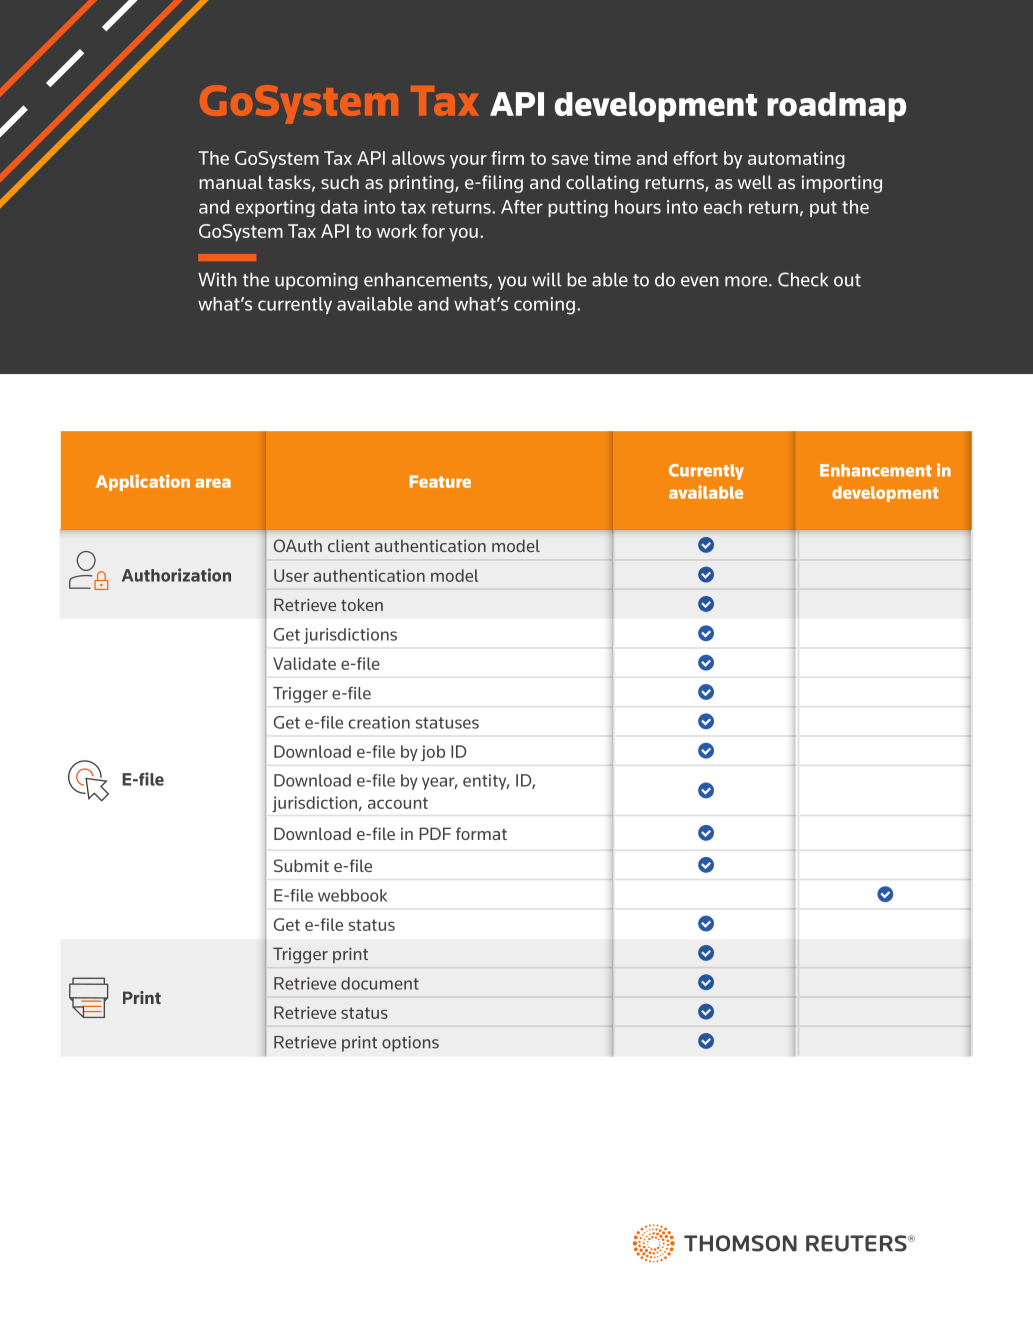  Describe the element at coordinates (796, 160) in the screenshot. I see `automating` at that location.
